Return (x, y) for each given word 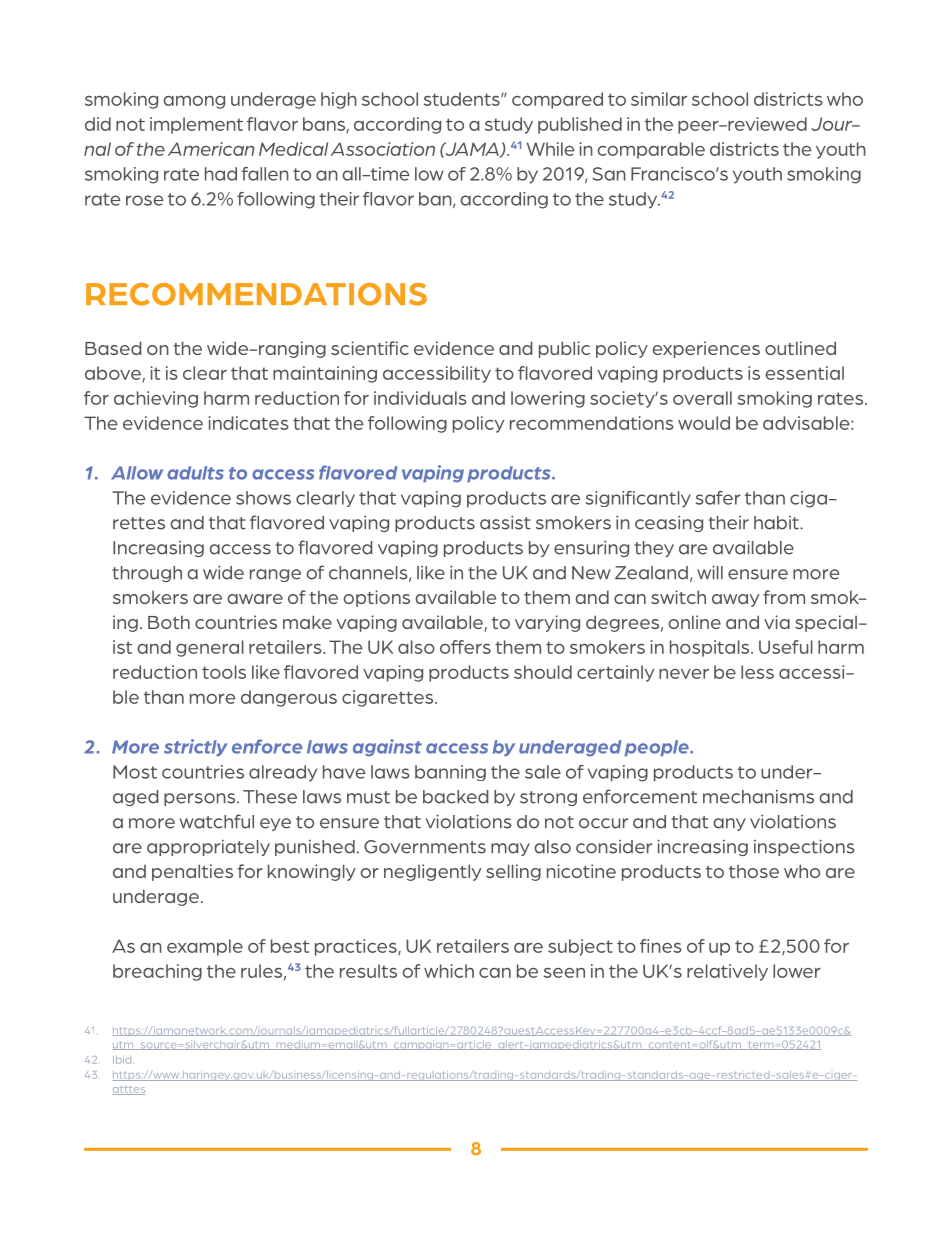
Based (113, 348)
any (729, 824)
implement (196, 125)
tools (224, 672)
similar (659, 99)
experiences (706, 349)
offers (465, 647)
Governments (425, 847)
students (463, 99)
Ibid (123, 1060)
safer (718, 498)
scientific (370, 348)
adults (195, 473)
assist (505, 522)
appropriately (208, 848)
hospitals (711, 648)
